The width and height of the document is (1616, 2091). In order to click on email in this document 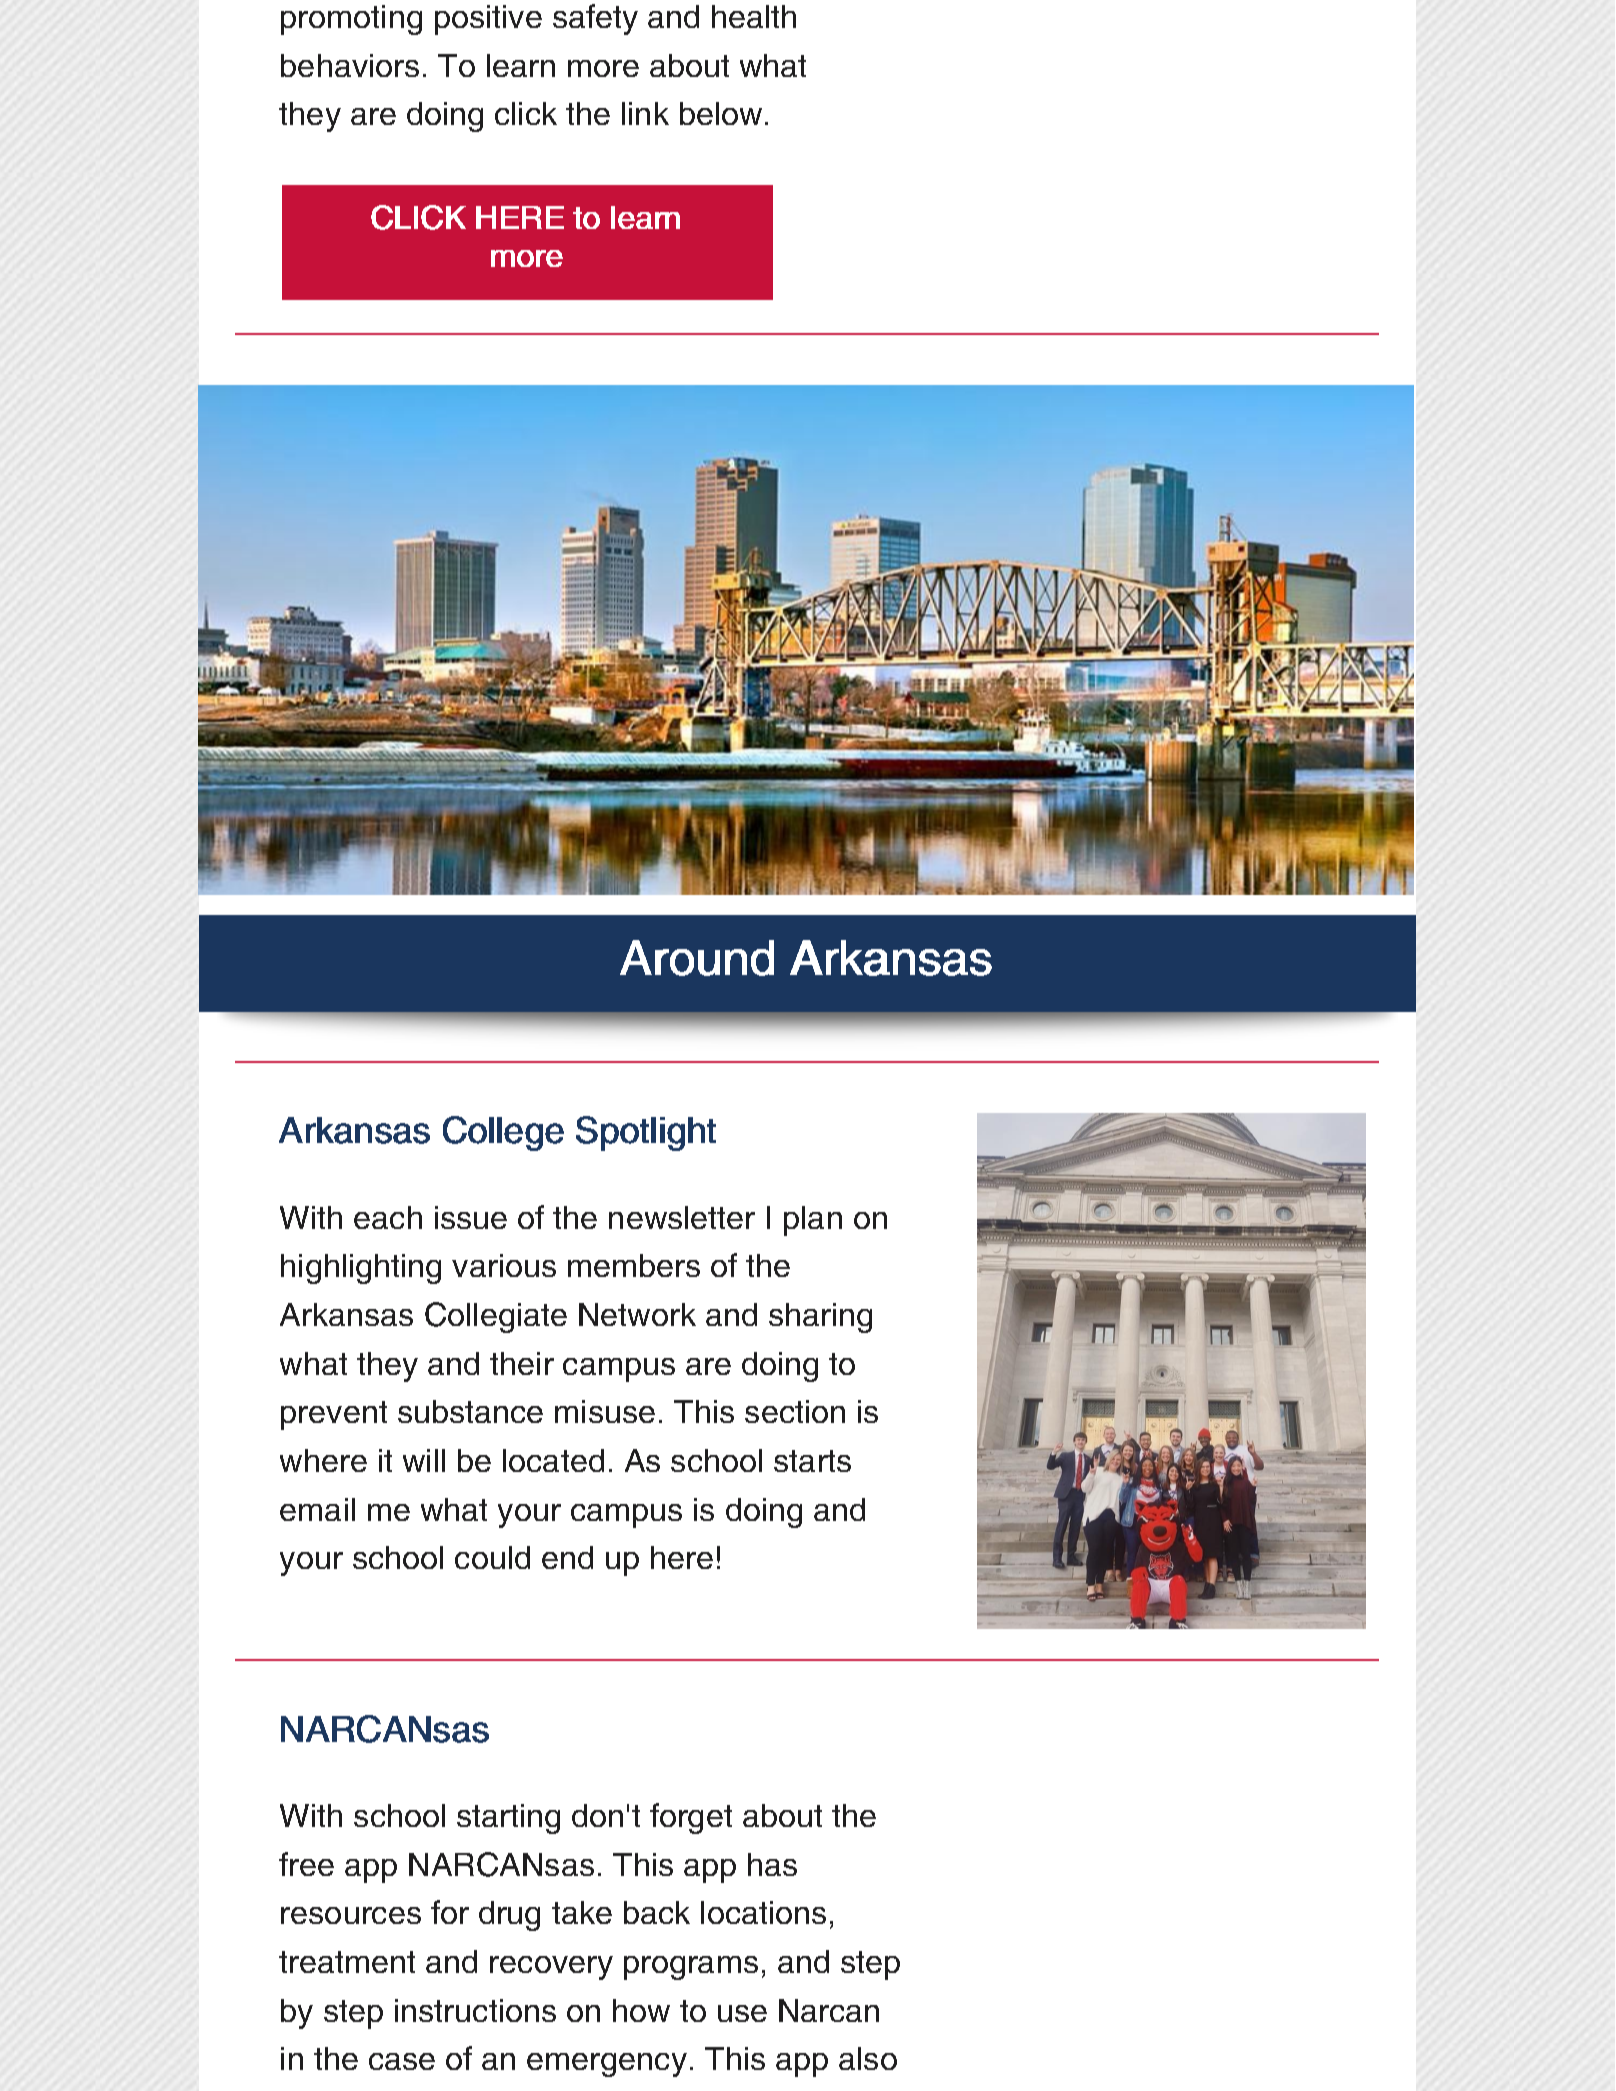, I will do `click(317, 1509)`.
